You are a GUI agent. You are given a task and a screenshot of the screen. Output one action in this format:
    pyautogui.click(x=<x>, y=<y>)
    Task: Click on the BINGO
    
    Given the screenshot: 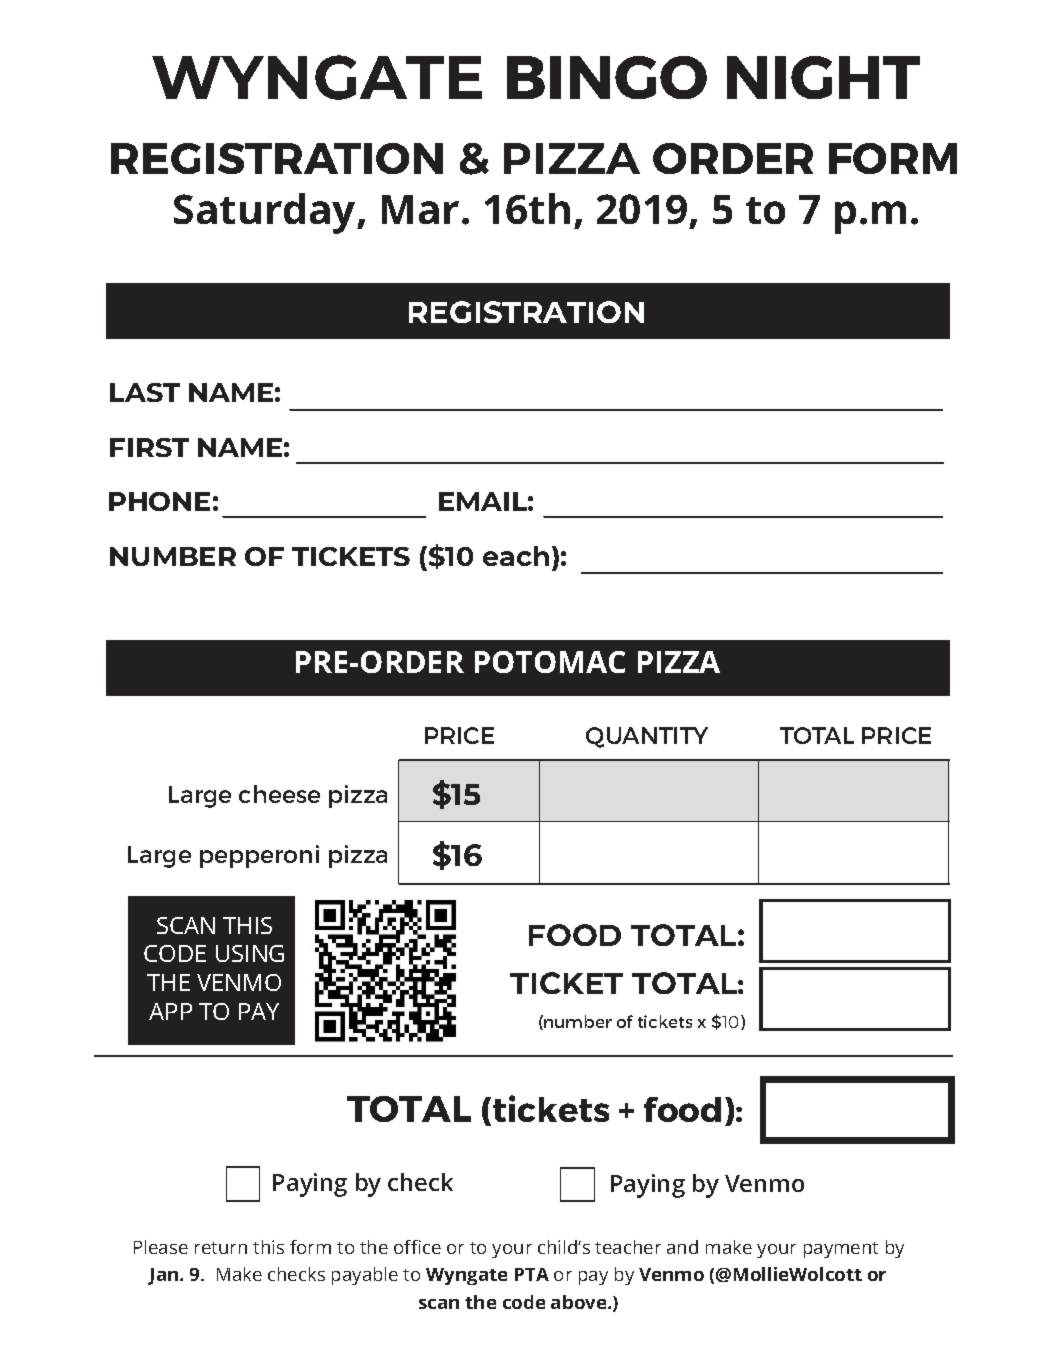 What is the action you would take?
    pyautogui.click(x=607, y=77)
